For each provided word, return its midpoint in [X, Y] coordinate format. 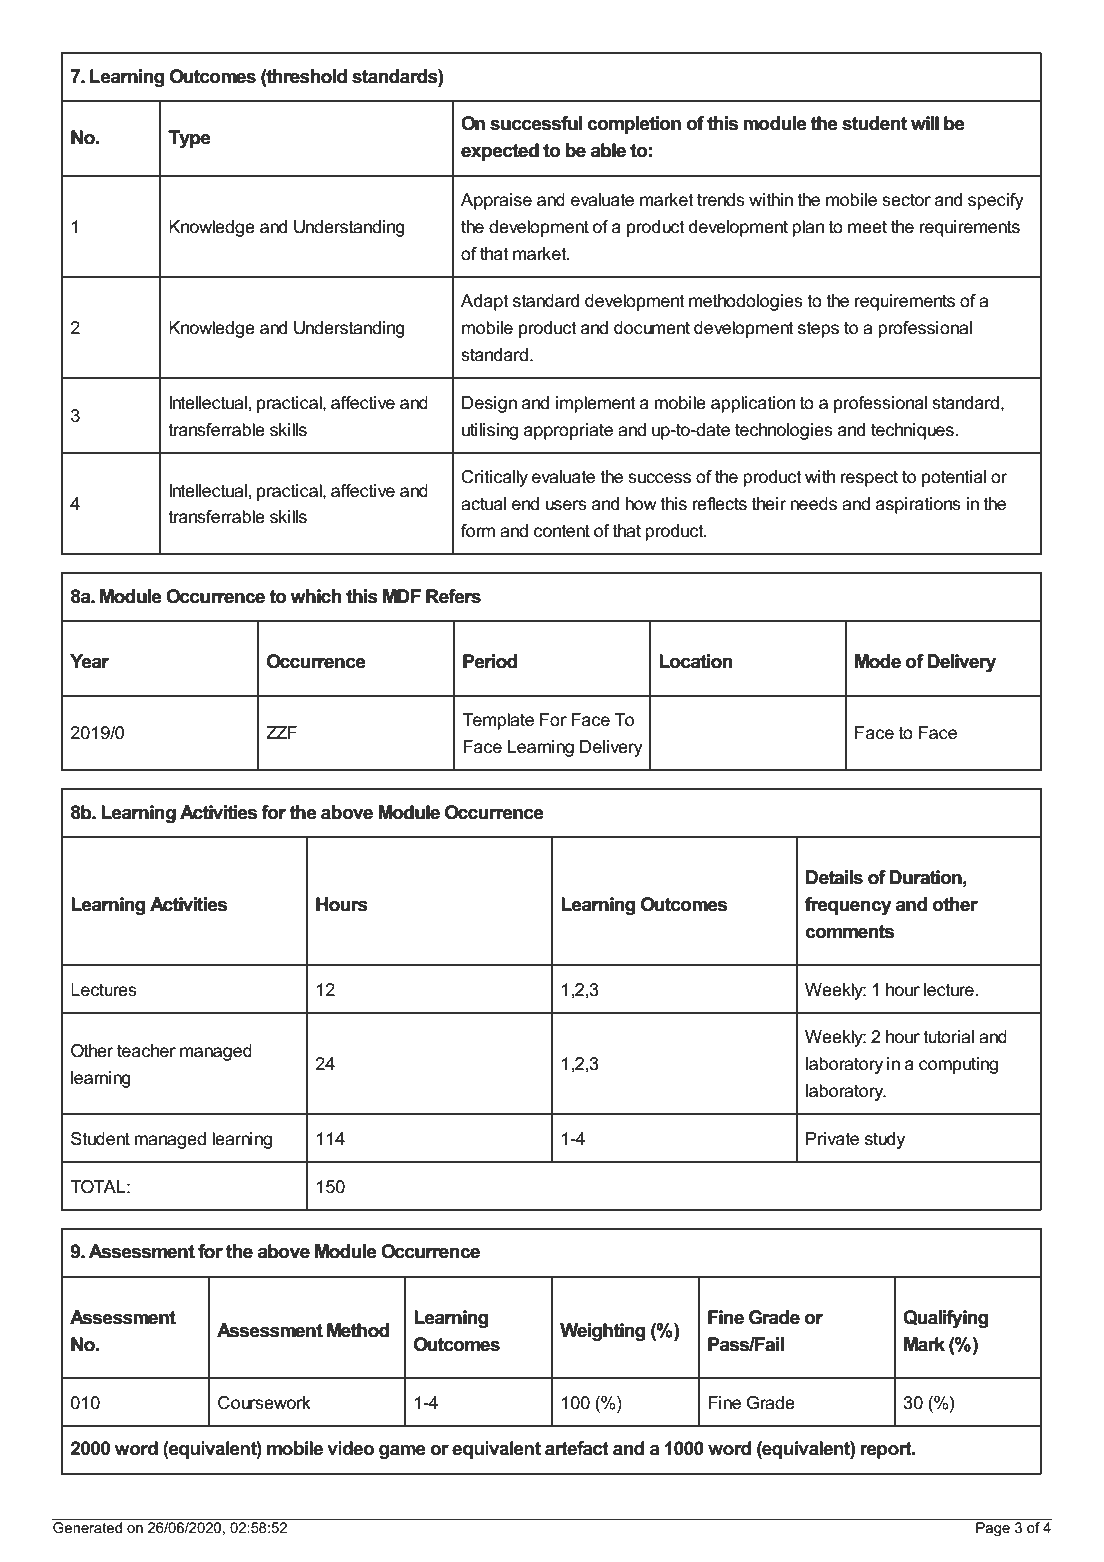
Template [498, 721]
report [887, 1450]
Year [89, 661]
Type [189, 139]
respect [869, 478]
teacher [146, 1051]
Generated [88, 1526]
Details [834, 877]
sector [906, 200]
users [566, 505]
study [885, 1140]
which [316, 596]
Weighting [602, 1332]
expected [500, 152]
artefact [577, 1448]
